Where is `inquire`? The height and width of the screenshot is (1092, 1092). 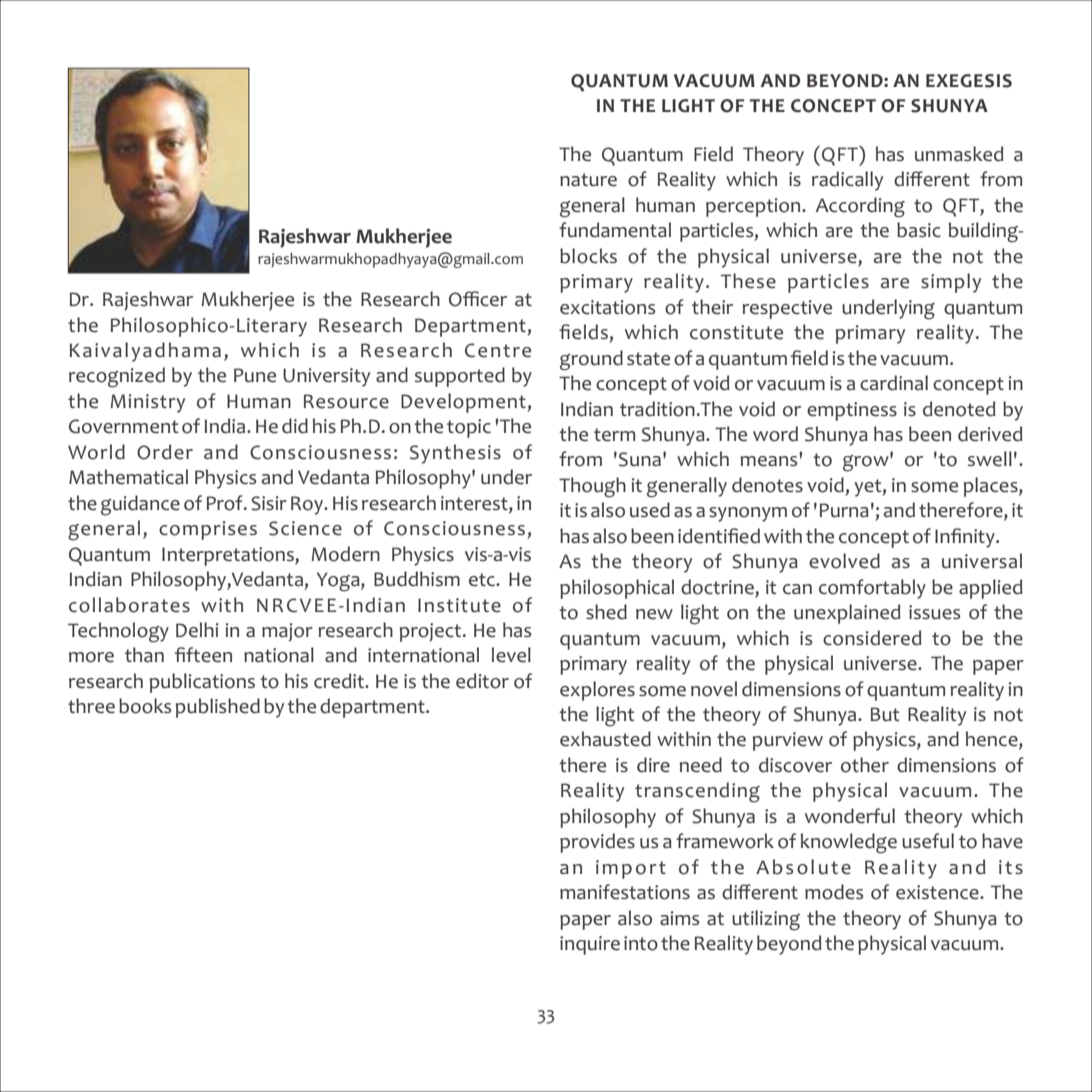
inquire is located at coordinates (590, 945).
